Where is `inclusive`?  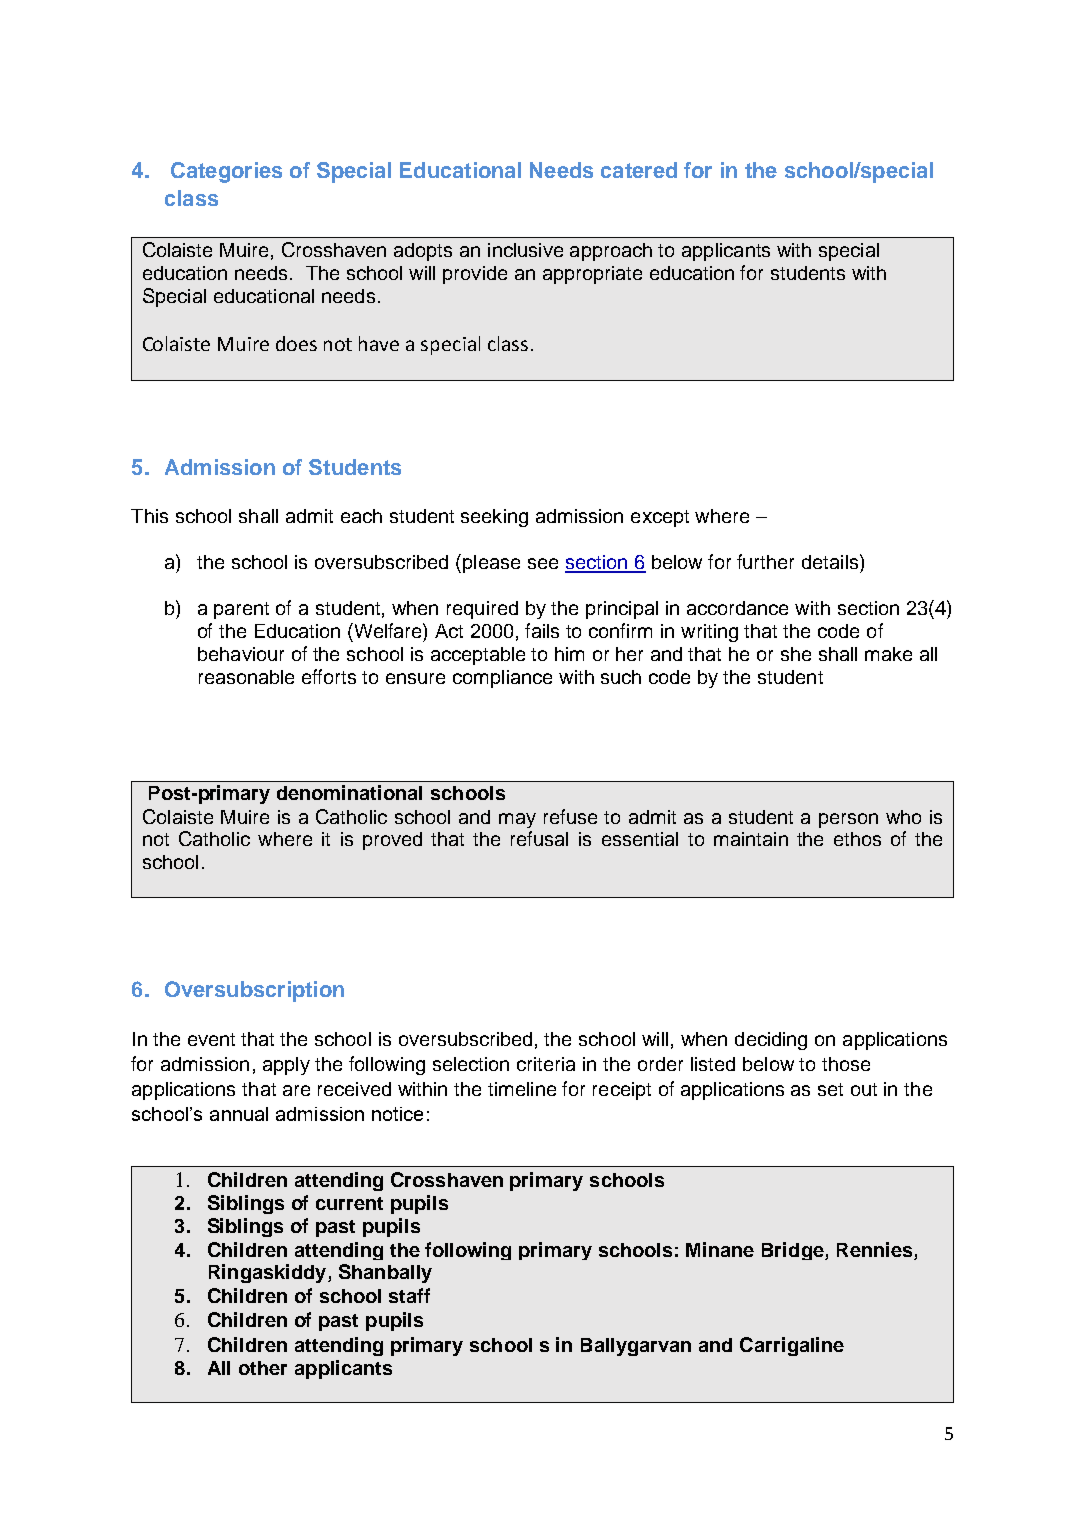 inclusive is located at coordinates (525, 250).
